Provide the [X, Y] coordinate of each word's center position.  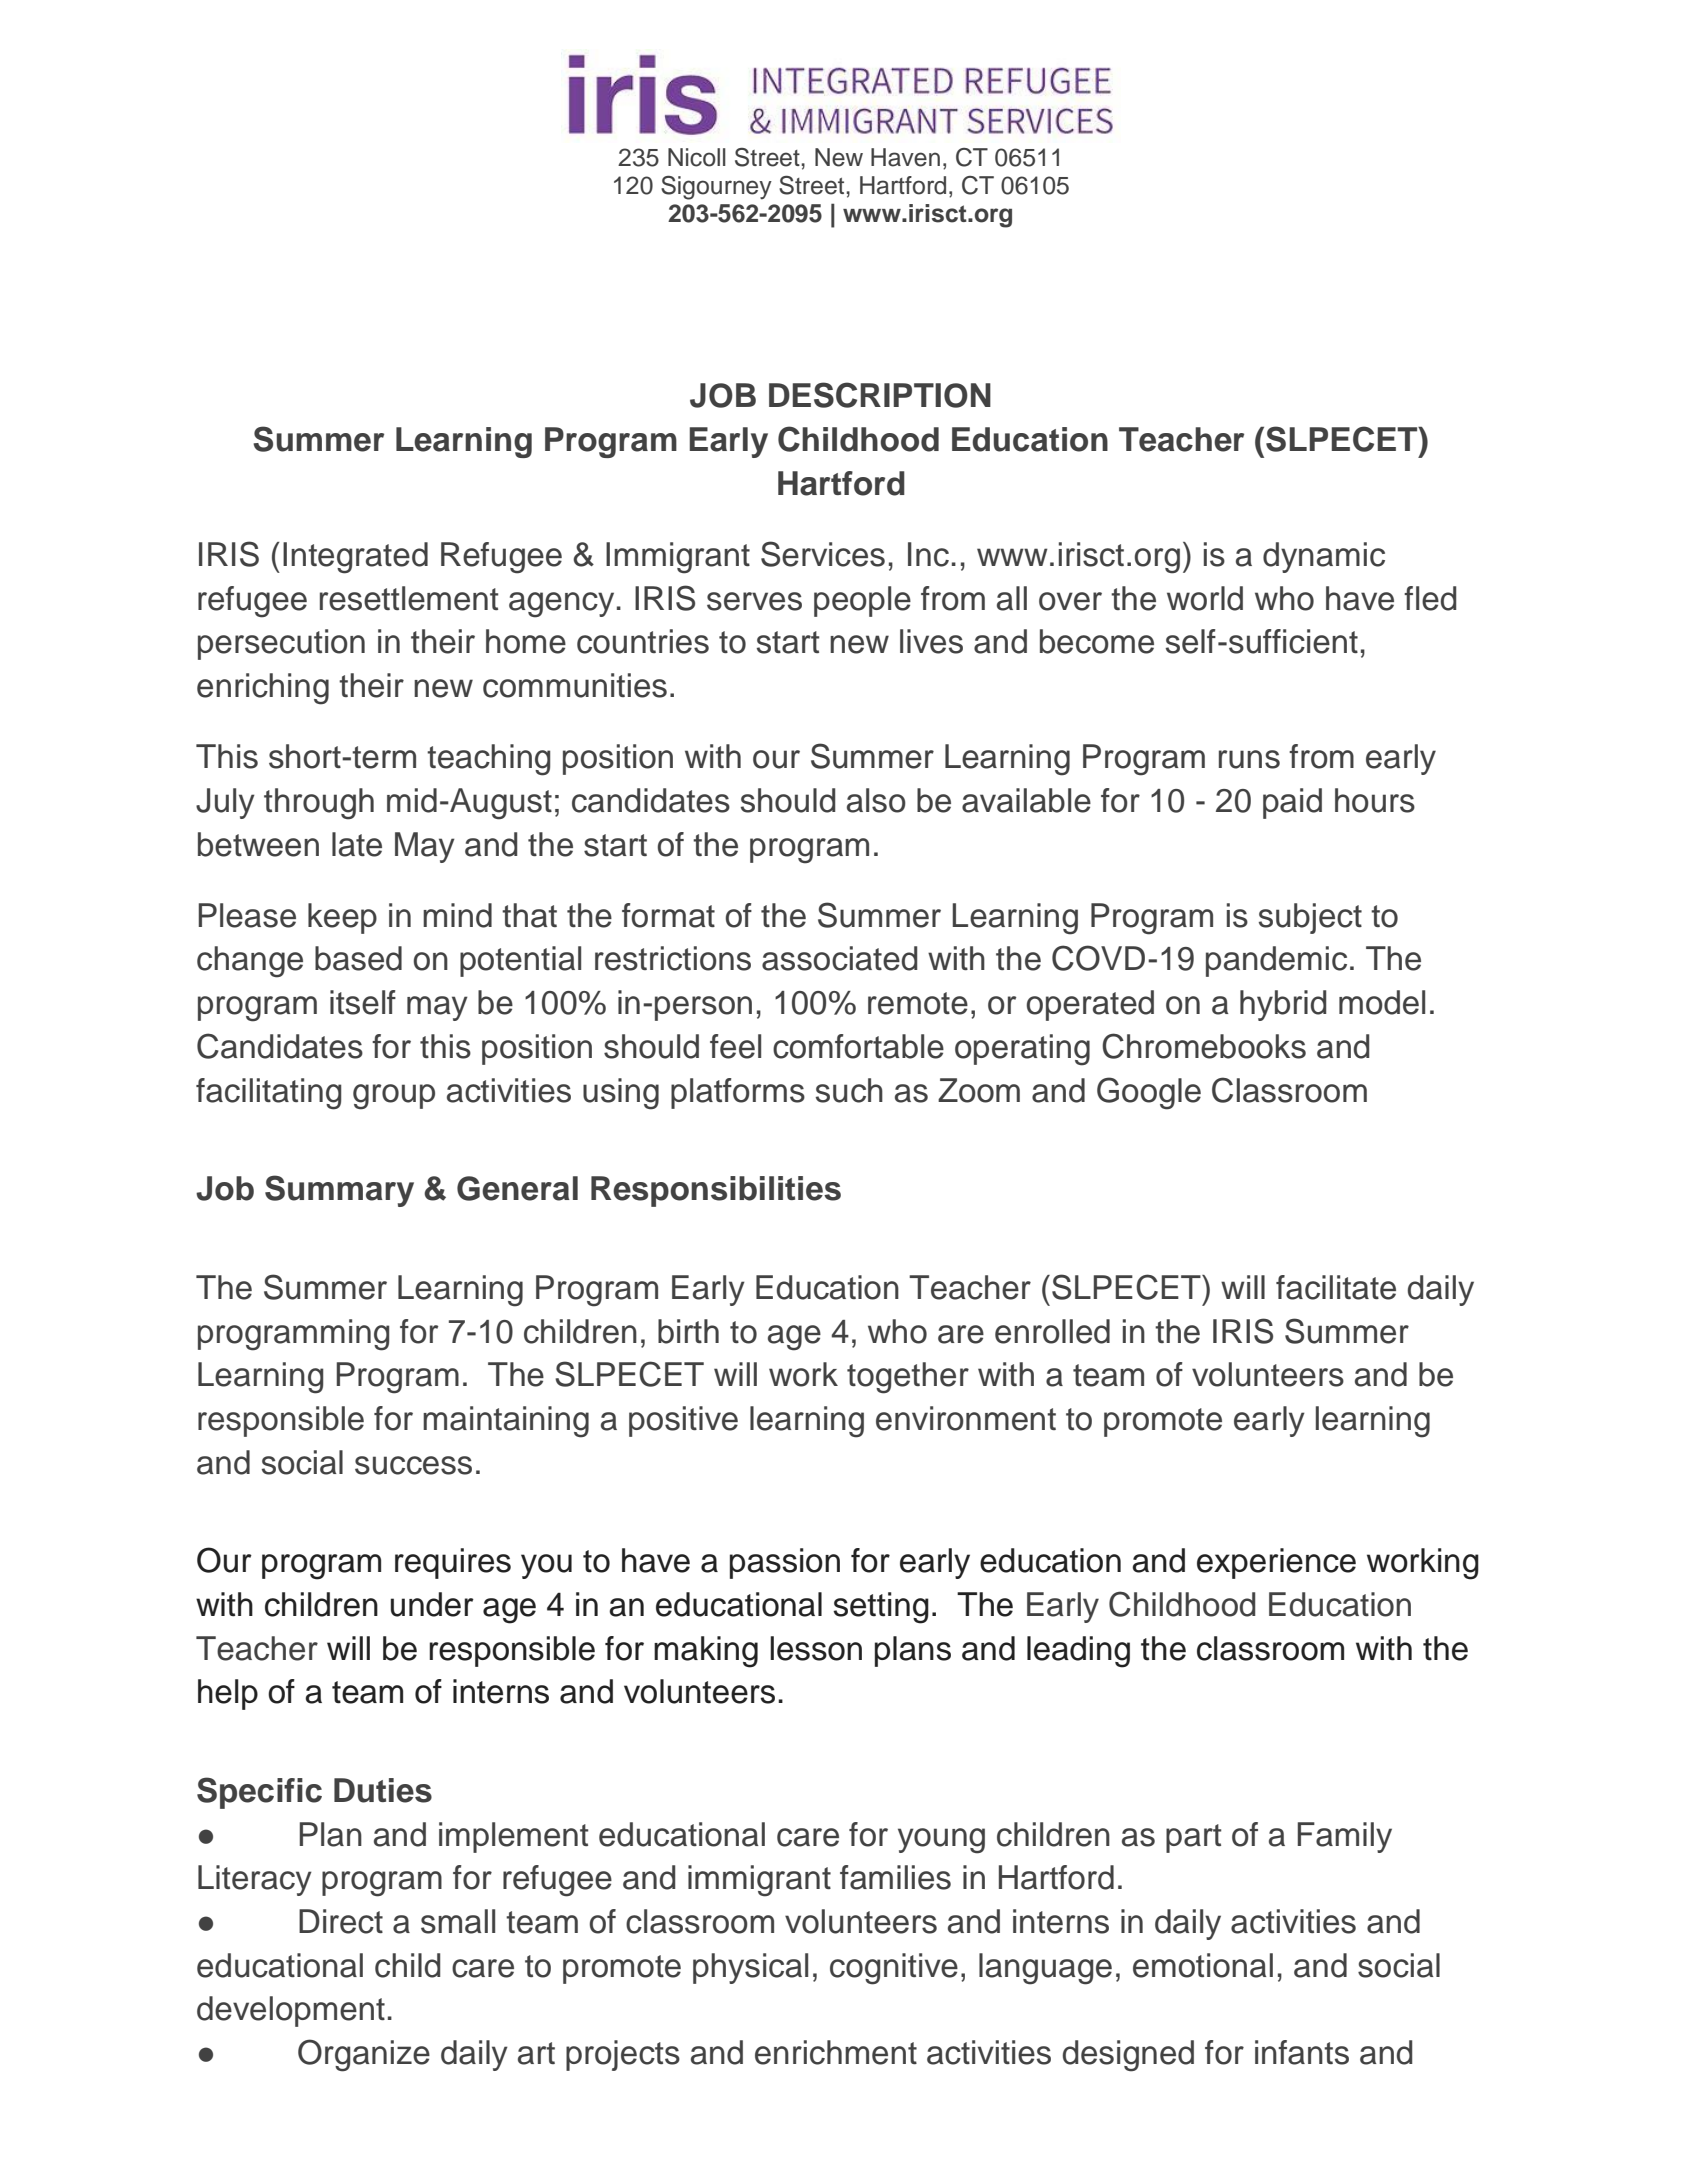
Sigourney [716, 188]
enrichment [836, 2052]
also [876, 800]
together [908, 1378]
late [357, 844]
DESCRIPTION [880, 395]
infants [1302, 2052]
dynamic [1324, 557]
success [413, 1465]
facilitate [1336, 1287]
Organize [364, 2055]
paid [1292, 803]
